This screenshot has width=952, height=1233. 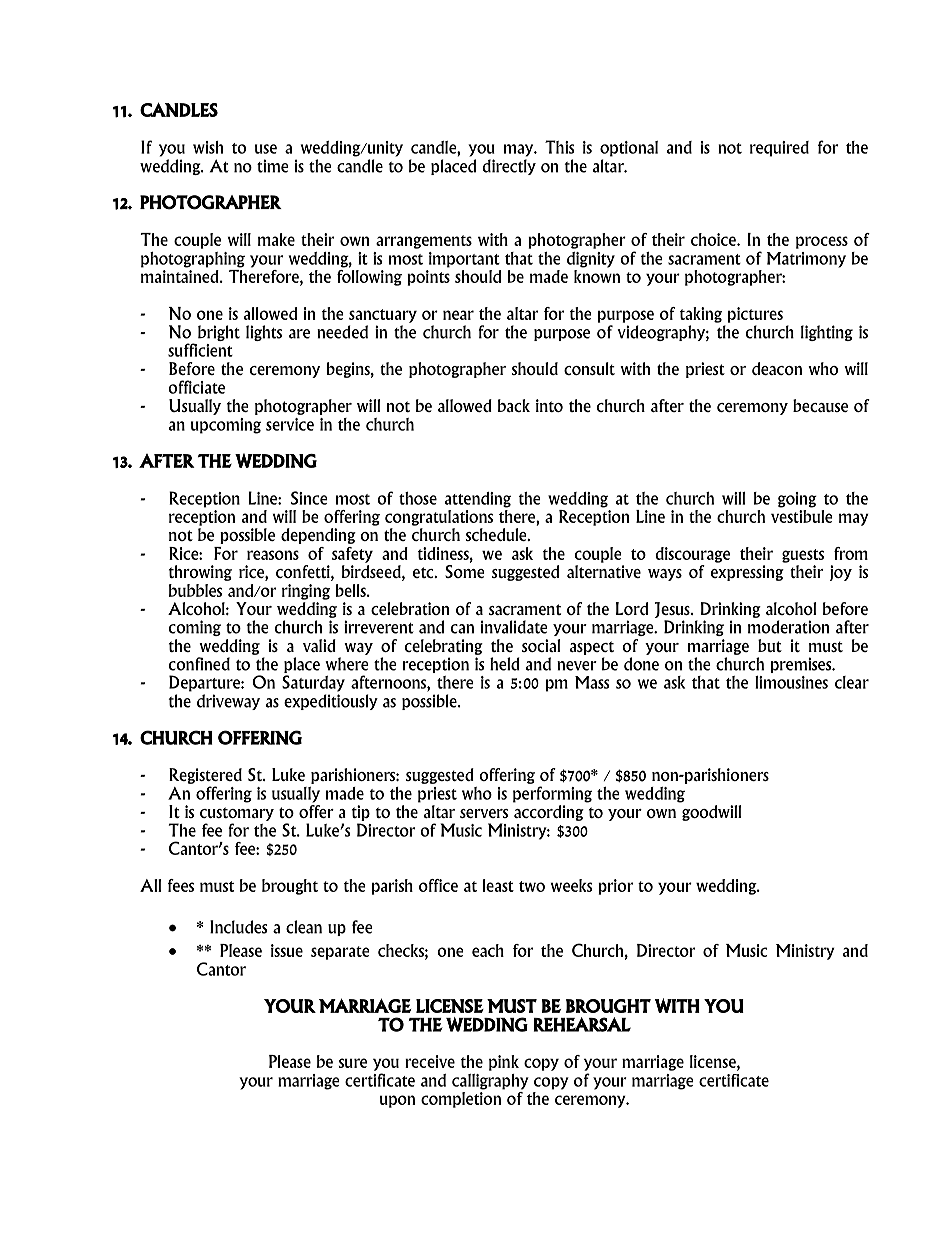 I want to click on directly, so click(x=509, y=167).
